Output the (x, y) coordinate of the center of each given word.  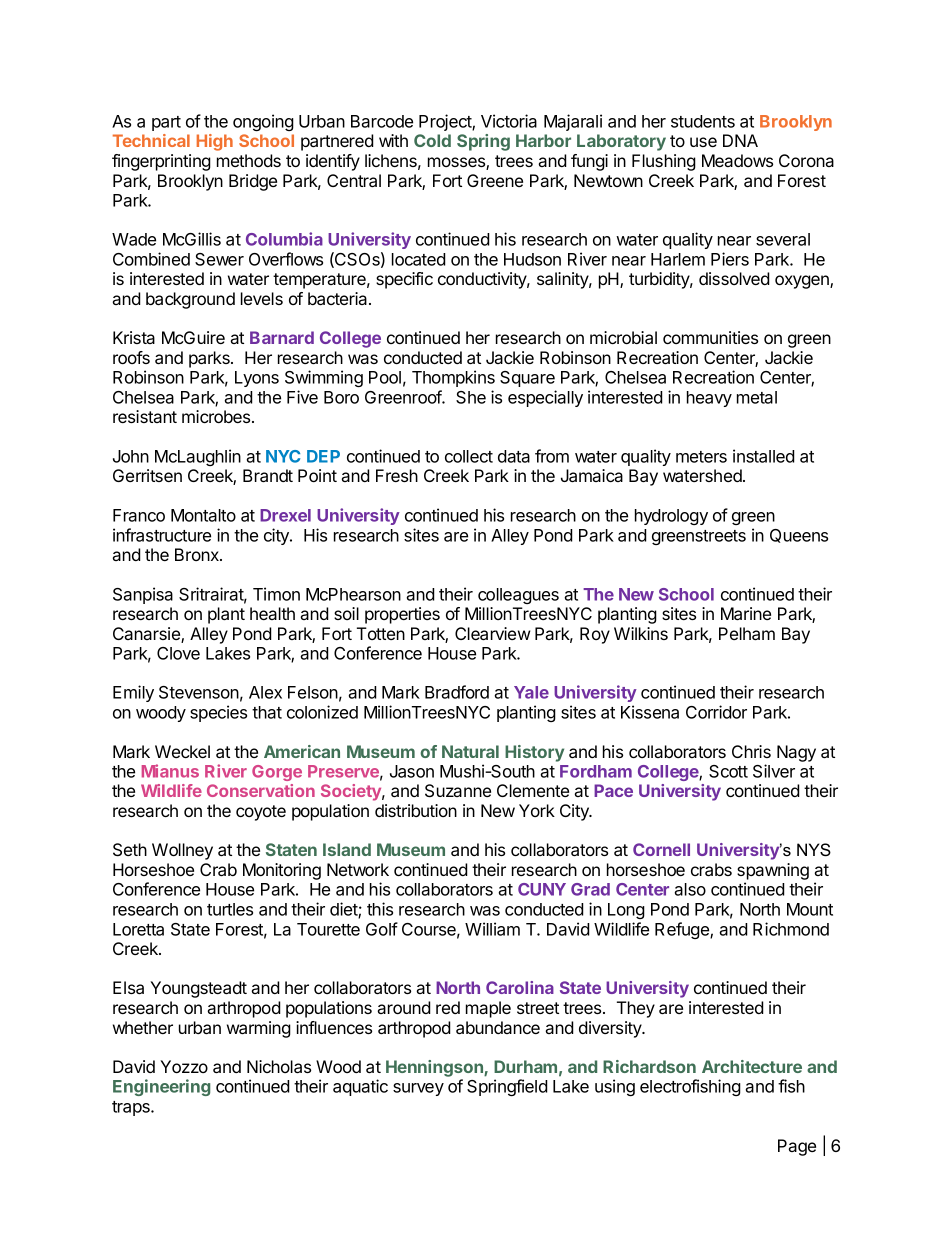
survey (418, 1089)
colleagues (518, 596)
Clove (178, 653)
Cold (432, 140)
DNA (740, 140)
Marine (746, 613)
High (215, 142)
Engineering (161, 1087)
